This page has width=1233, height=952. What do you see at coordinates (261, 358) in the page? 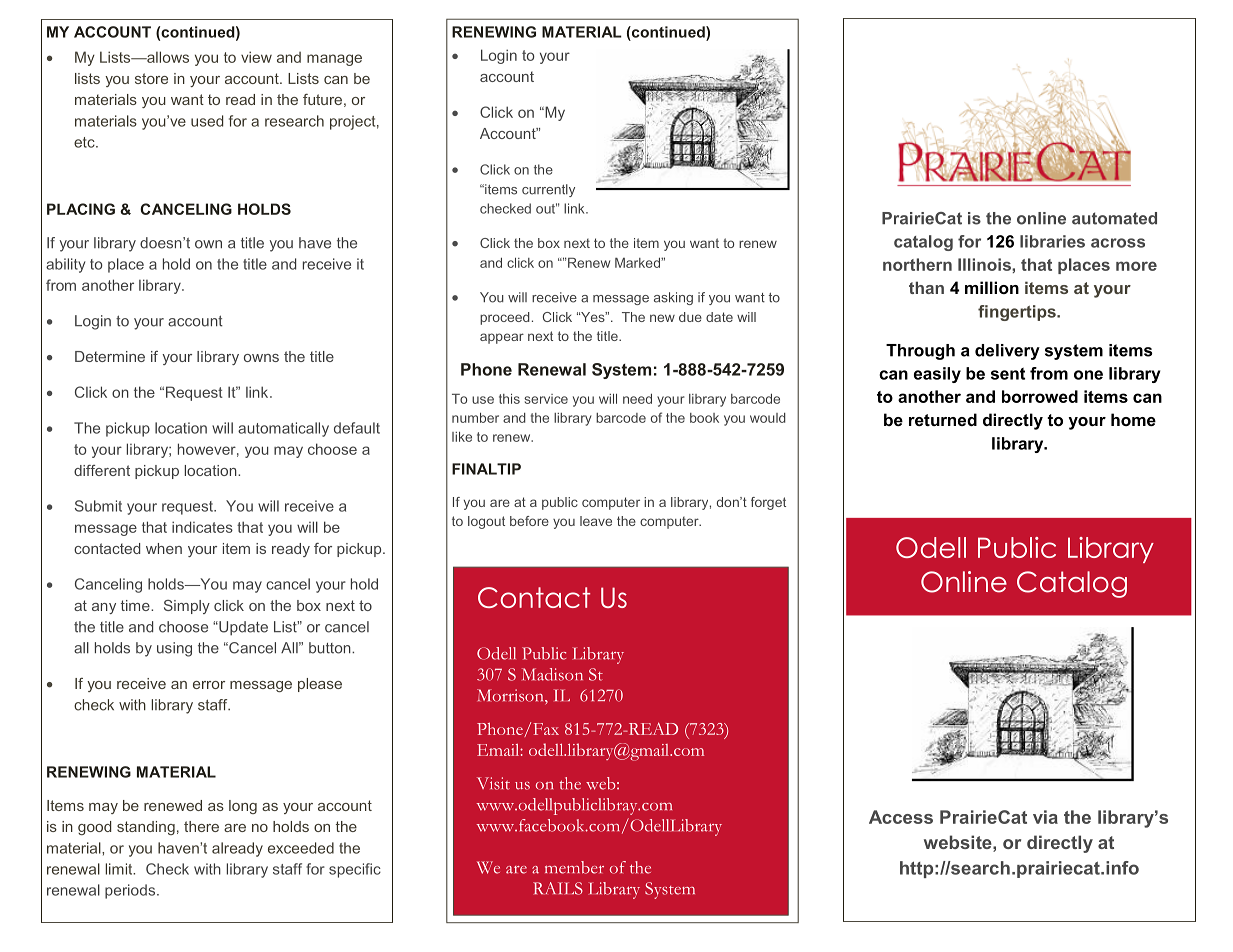
I see `owns` at bounding box center [261, 358].
